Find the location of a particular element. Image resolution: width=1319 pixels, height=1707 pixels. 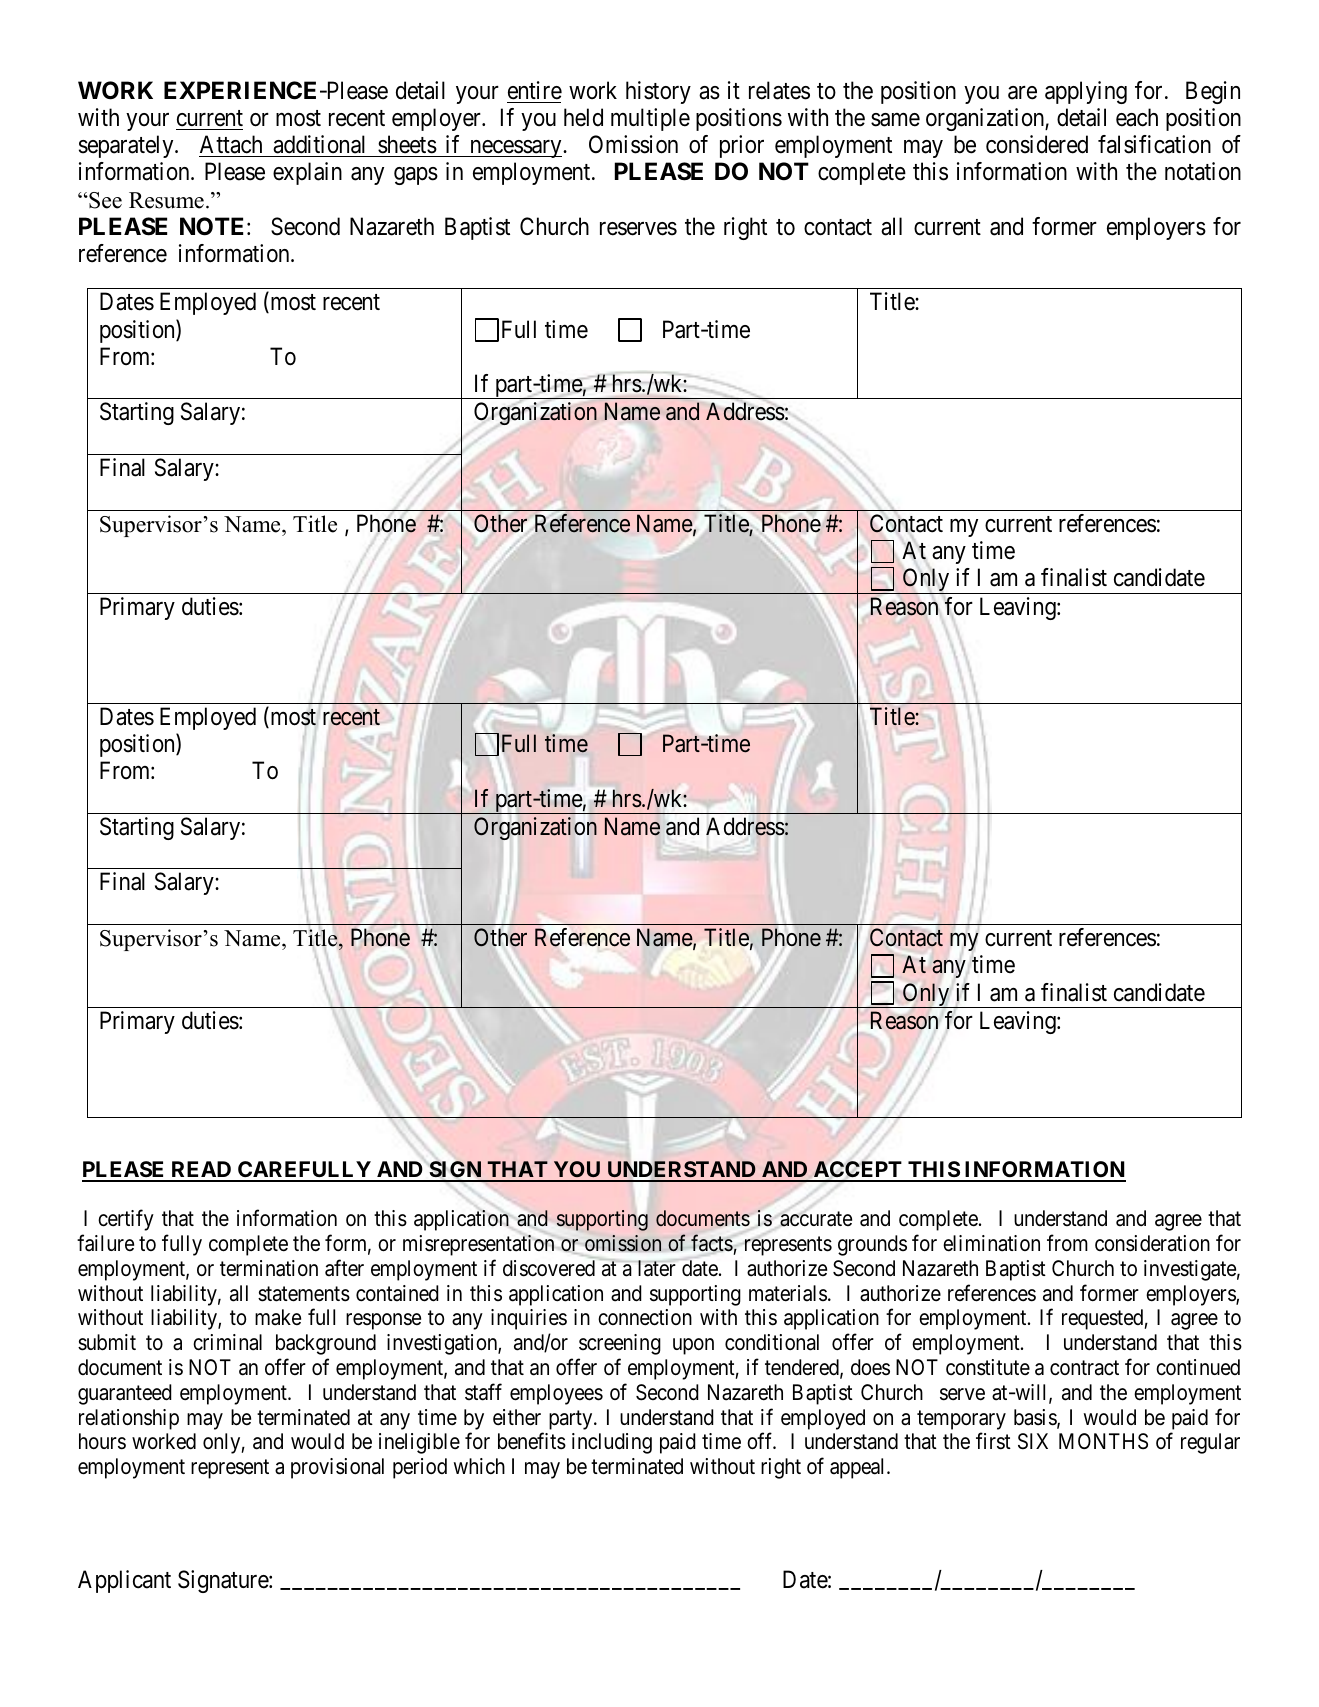

ACCEPT is located at coordinates (857, 1171).
